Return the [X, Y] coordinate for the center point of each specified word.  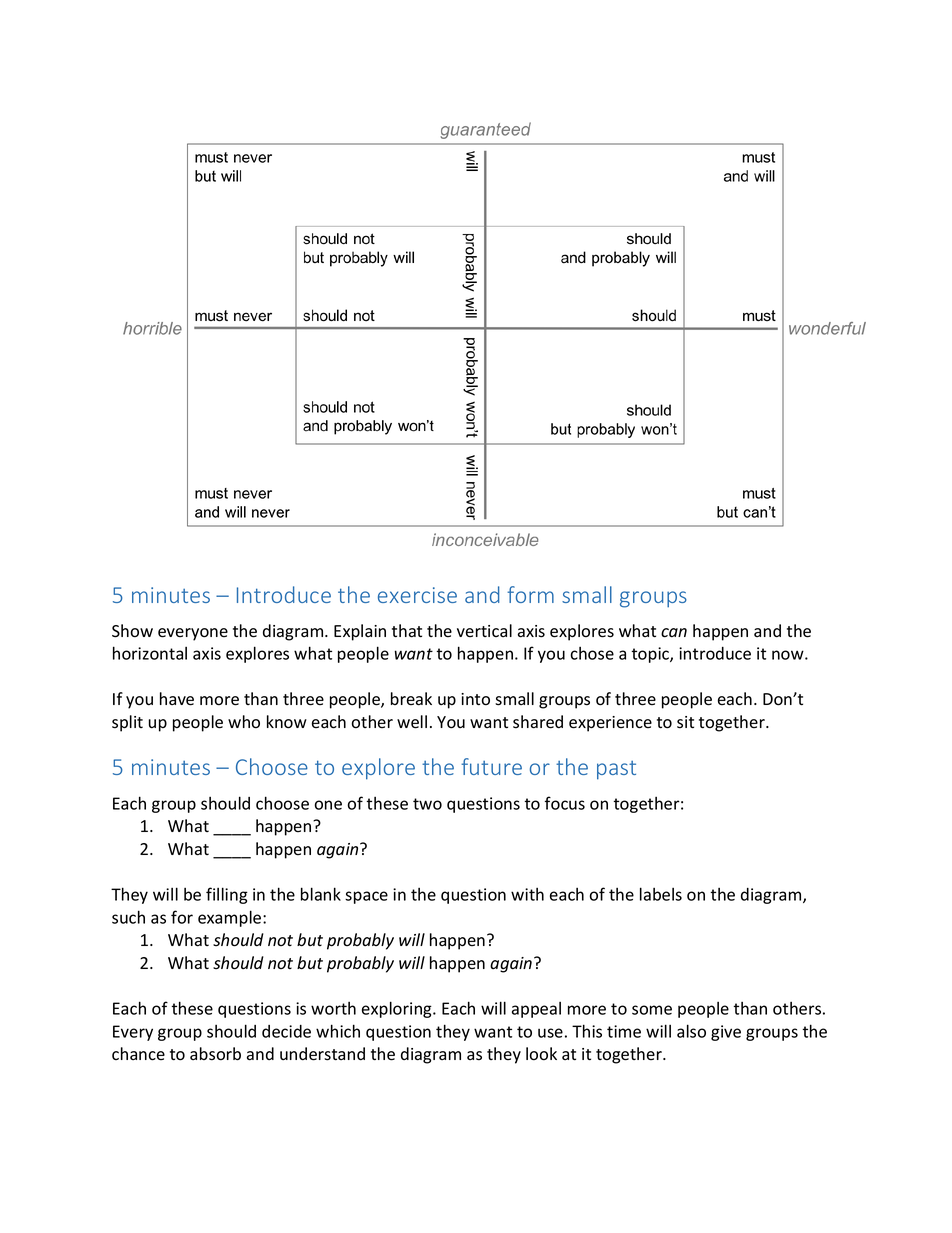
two [427, 804]
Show [132, 631]
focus [565, 803]
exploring [398, 1009]
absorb [215, 1054]
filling [227, 895]
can [674, 633]
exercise [417, 595]
